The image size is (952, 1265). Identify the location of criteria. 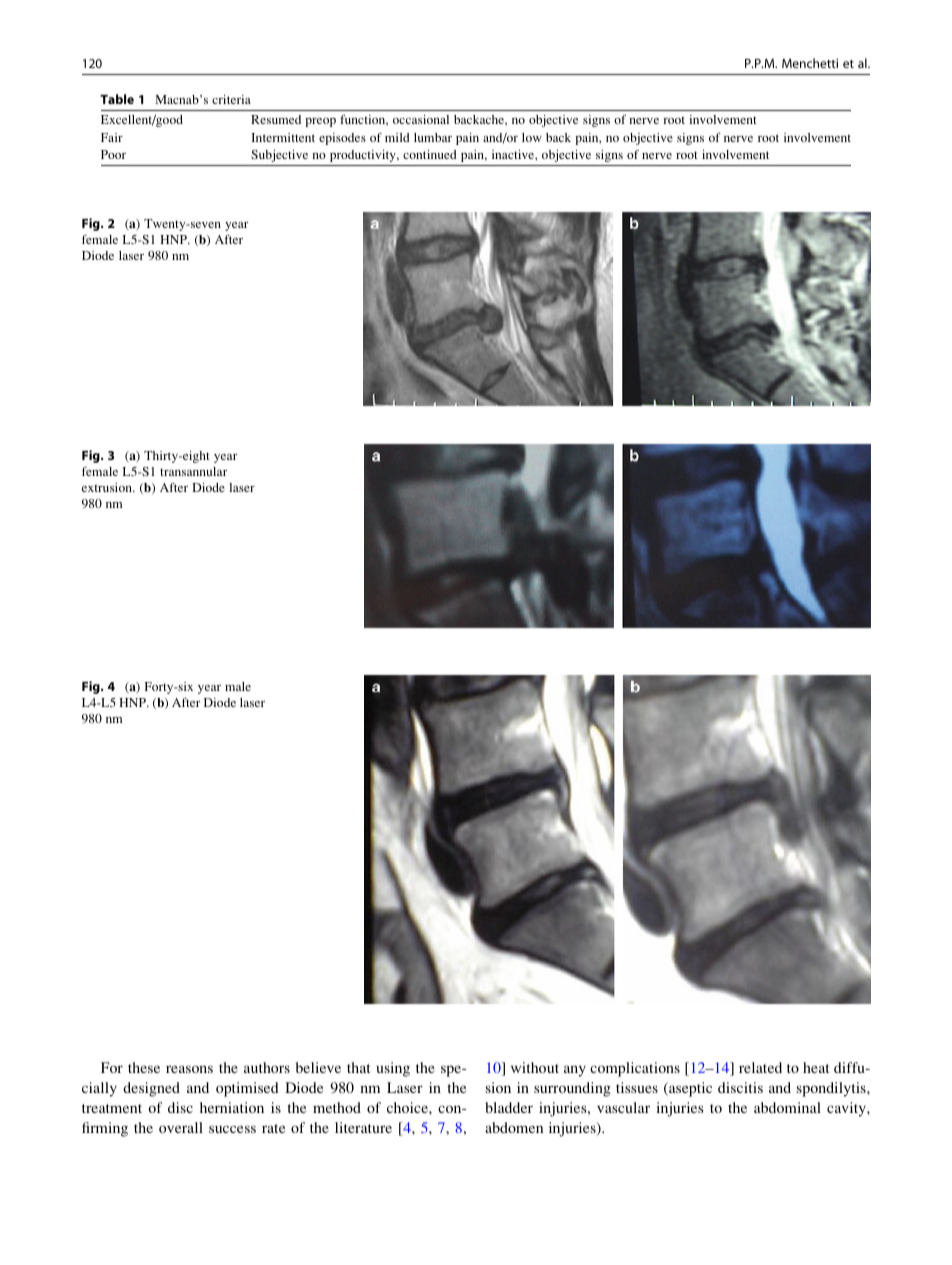
(231, 99).
